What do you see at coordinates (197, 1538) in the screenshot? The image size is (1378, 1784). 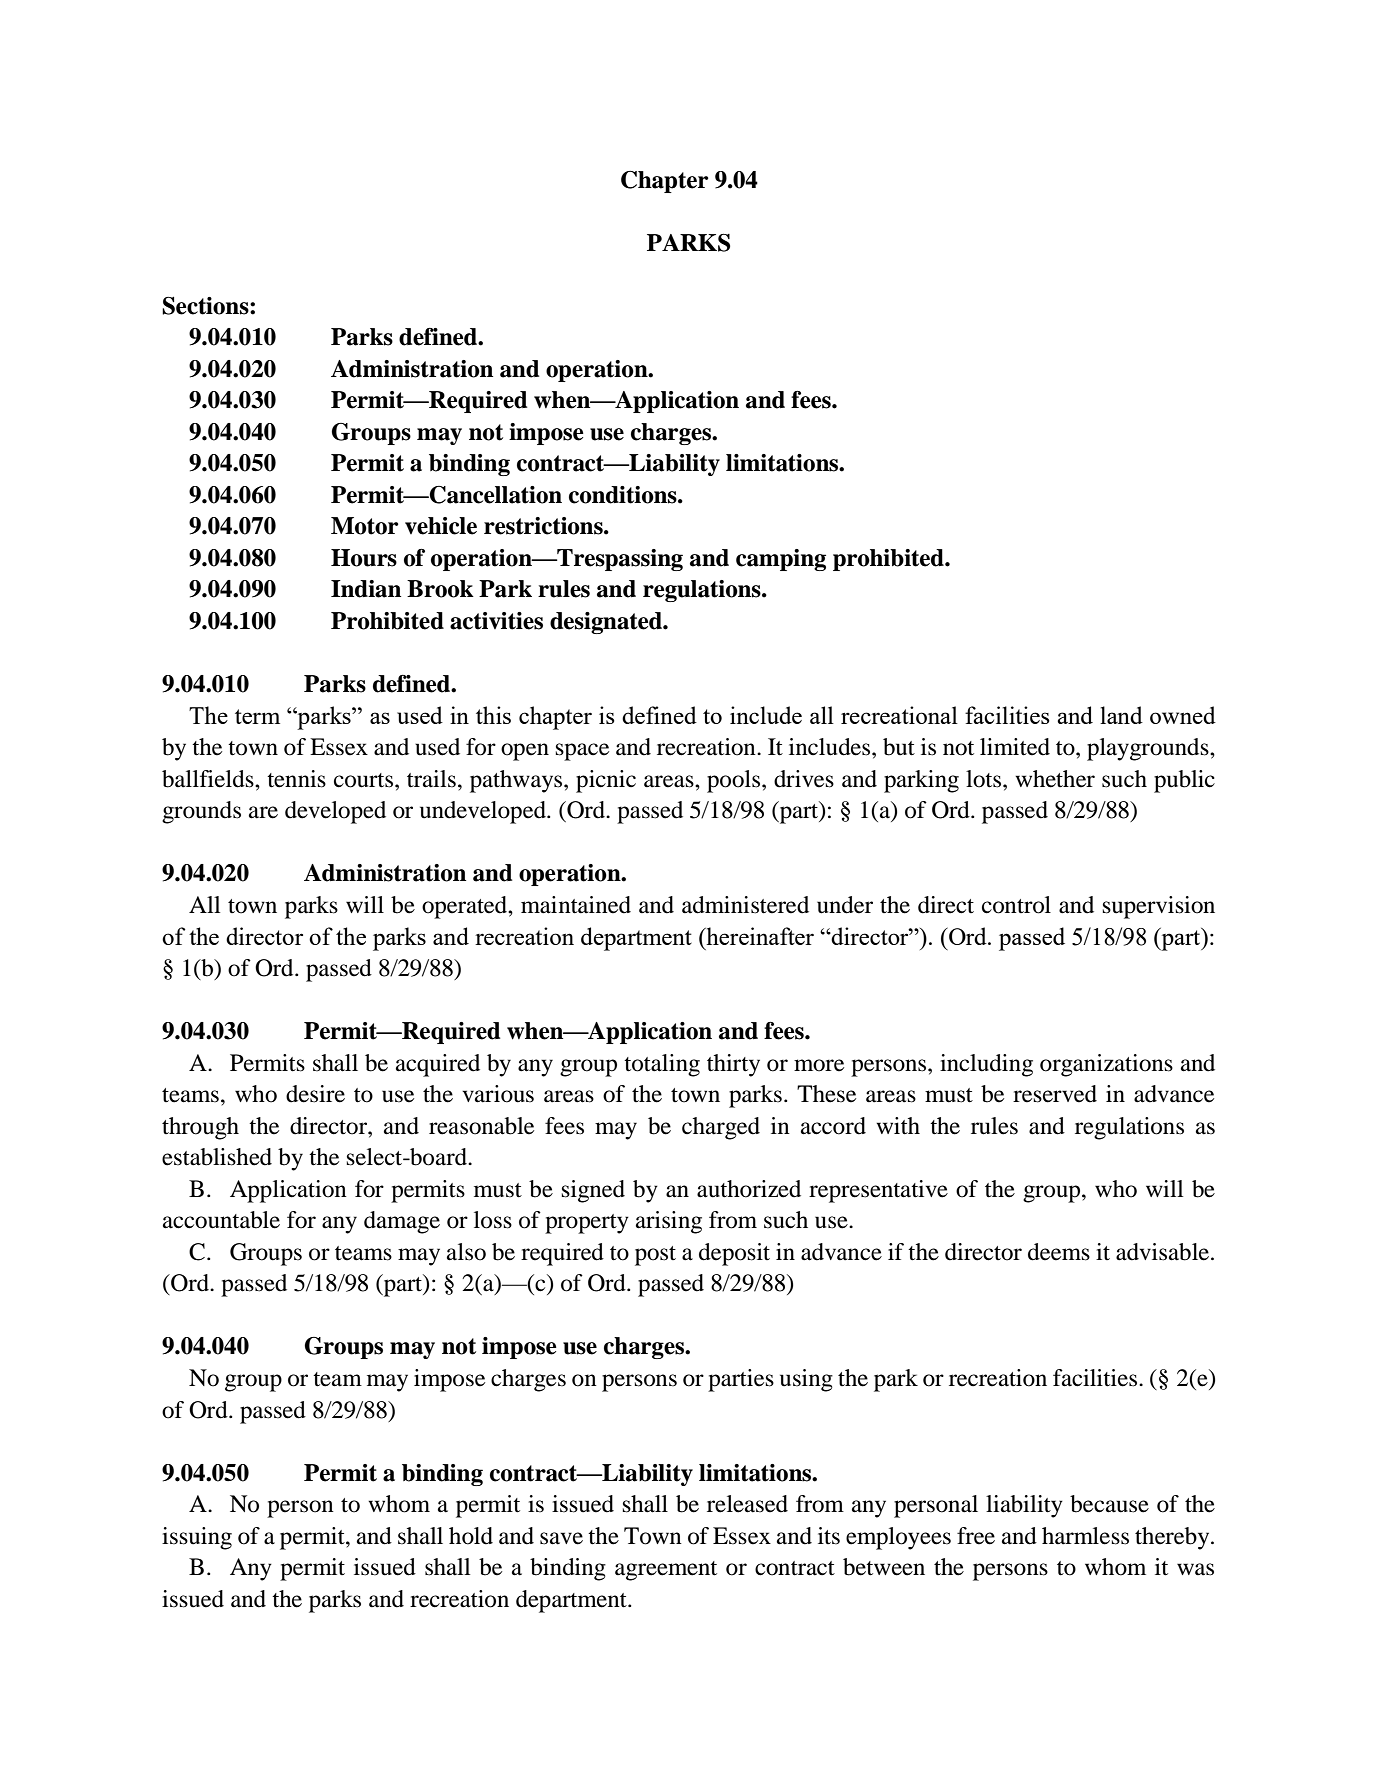 I see `issuing` at bounding box center [197, 1538].
